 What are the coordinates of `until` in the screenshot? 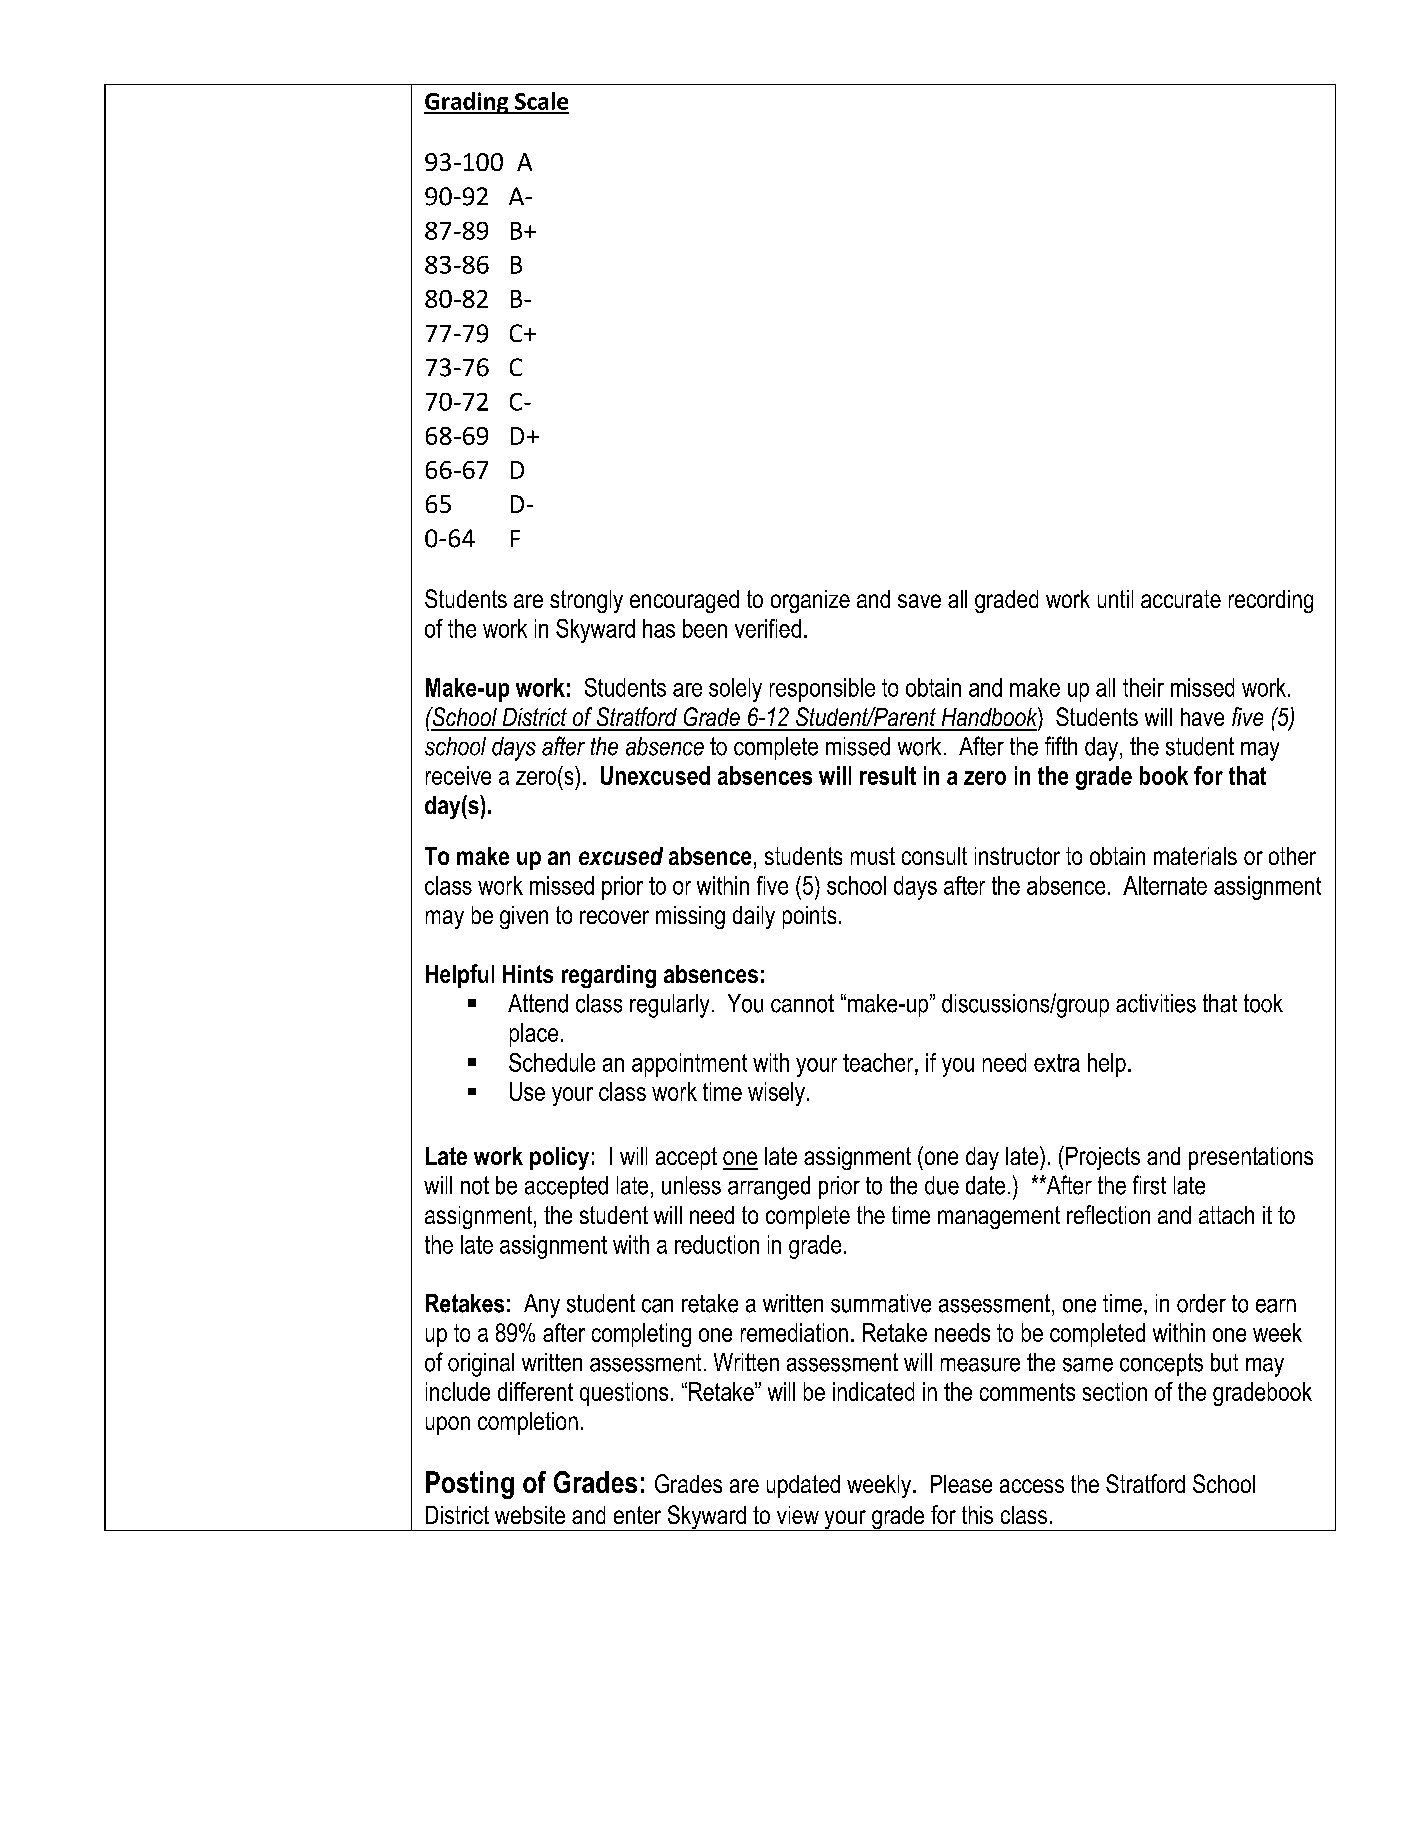 It's located at (1115, 599).
